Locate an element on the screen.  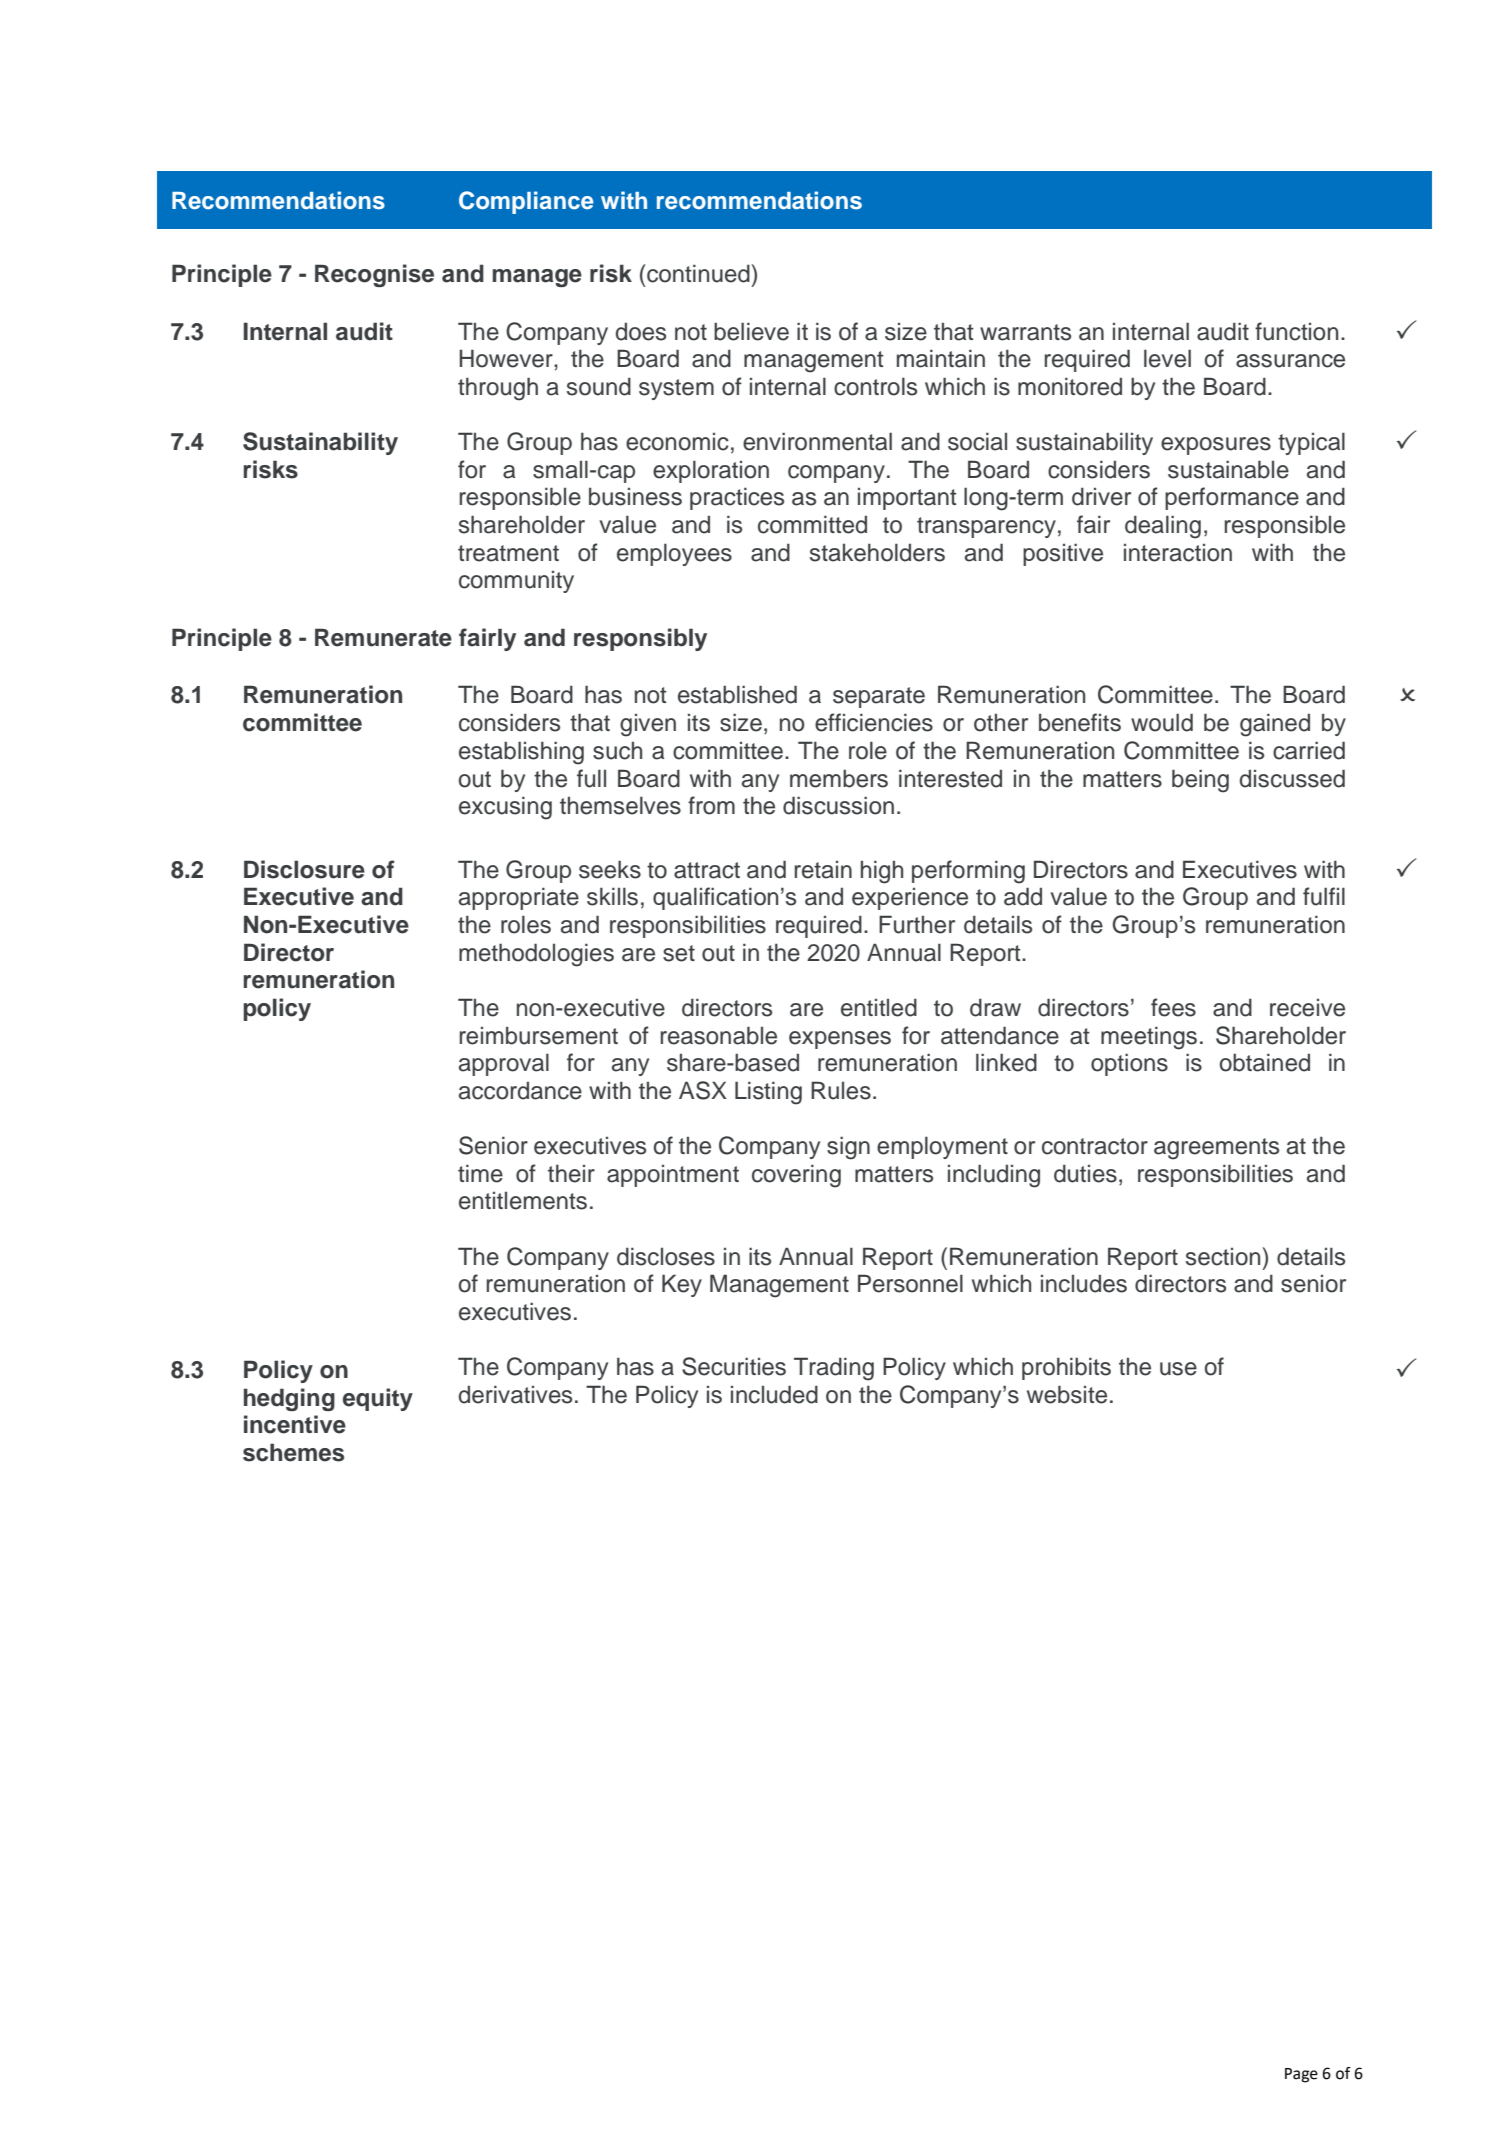
incentive is located at coordinates (295, 1424).
